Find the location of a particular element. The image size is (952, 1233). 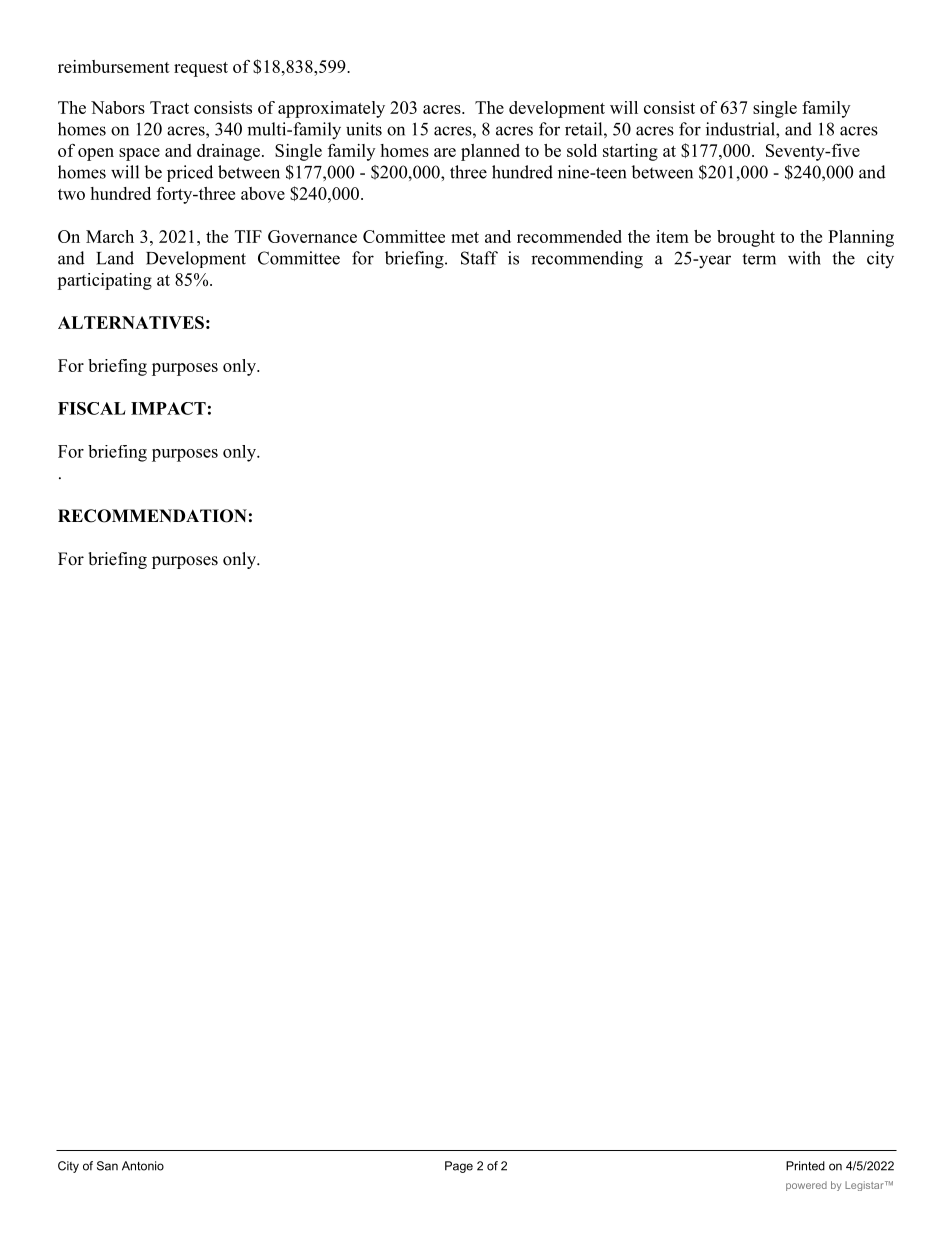

Page is located at coordinates (459, 1167).
